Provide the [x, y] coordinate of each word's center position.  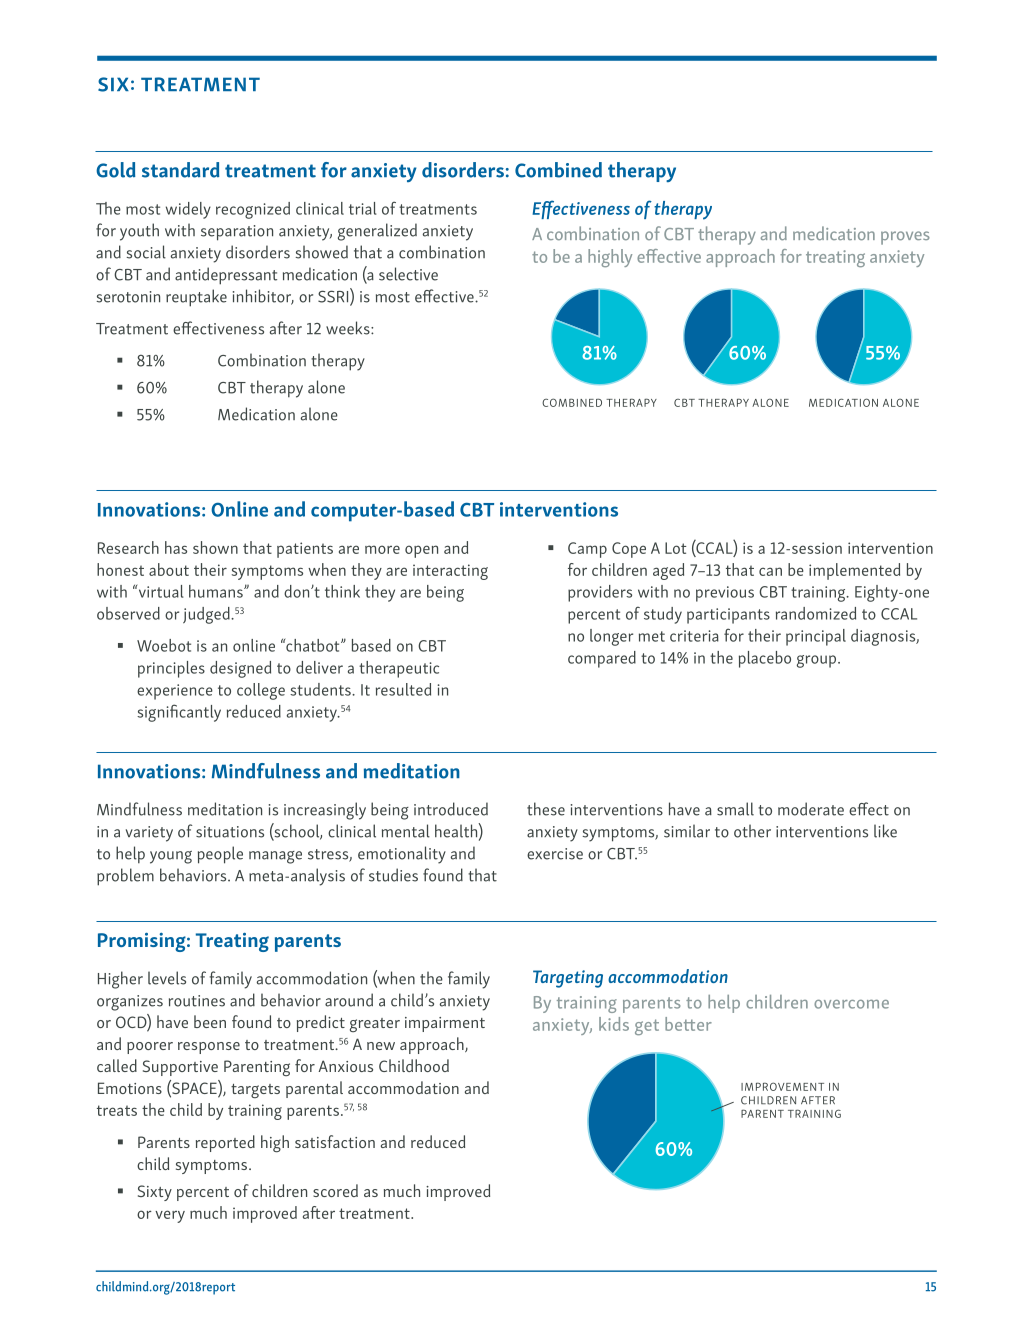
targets [255, 1091]
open [421, 551]
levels [167, 978]
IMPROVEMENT [782, 1086]
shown [215, 547]
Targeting [568, 979]
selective [408, 274]
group [818, 661]
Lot [675, 548]
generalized [377, 232]
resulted [403, 689]
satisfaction [335, 1141]
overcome [851, 1004]
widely [188, 210]
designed [240, 669]
